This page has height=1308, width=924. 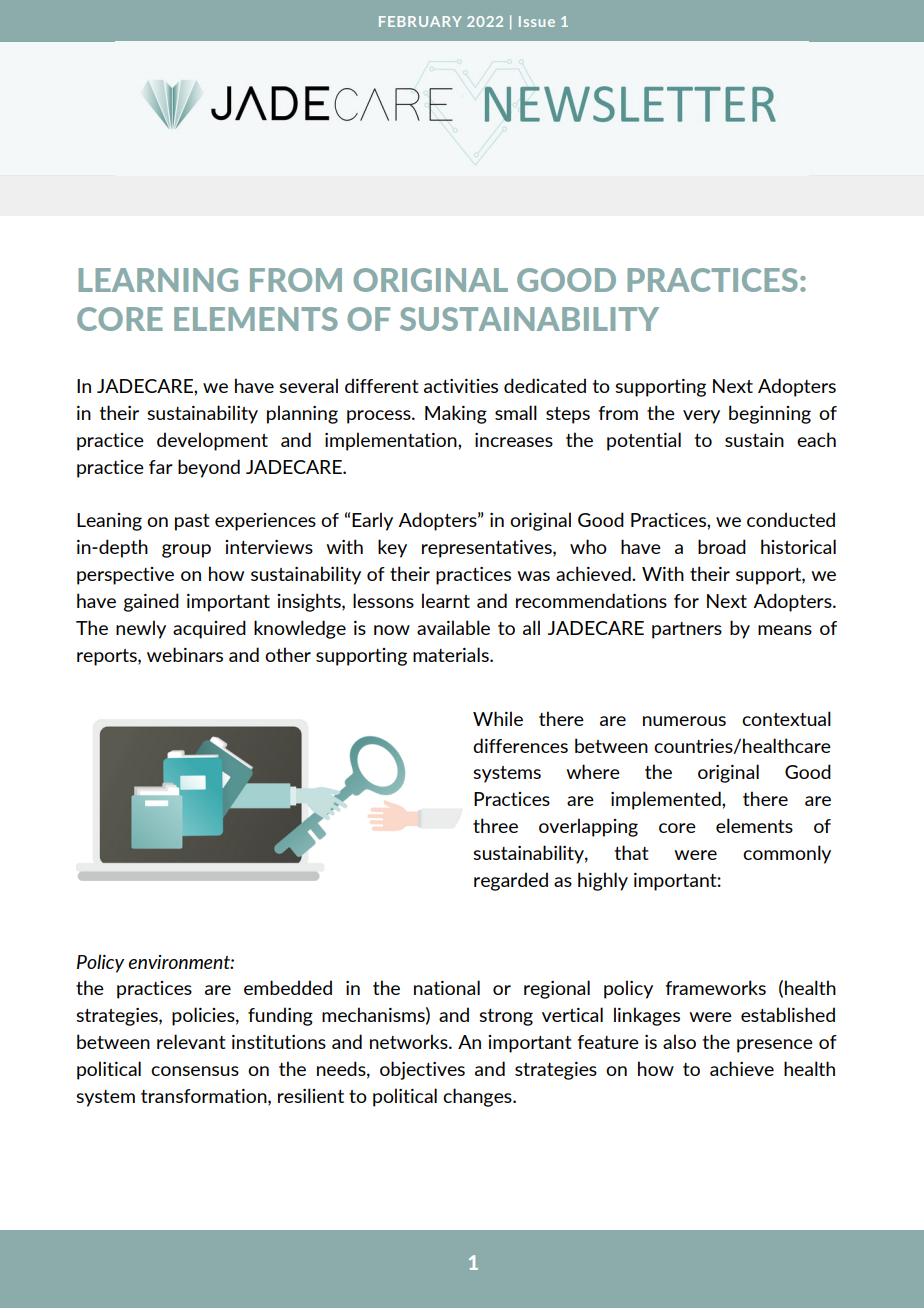 I want to click on Issue, so click(x=537, y=21).
